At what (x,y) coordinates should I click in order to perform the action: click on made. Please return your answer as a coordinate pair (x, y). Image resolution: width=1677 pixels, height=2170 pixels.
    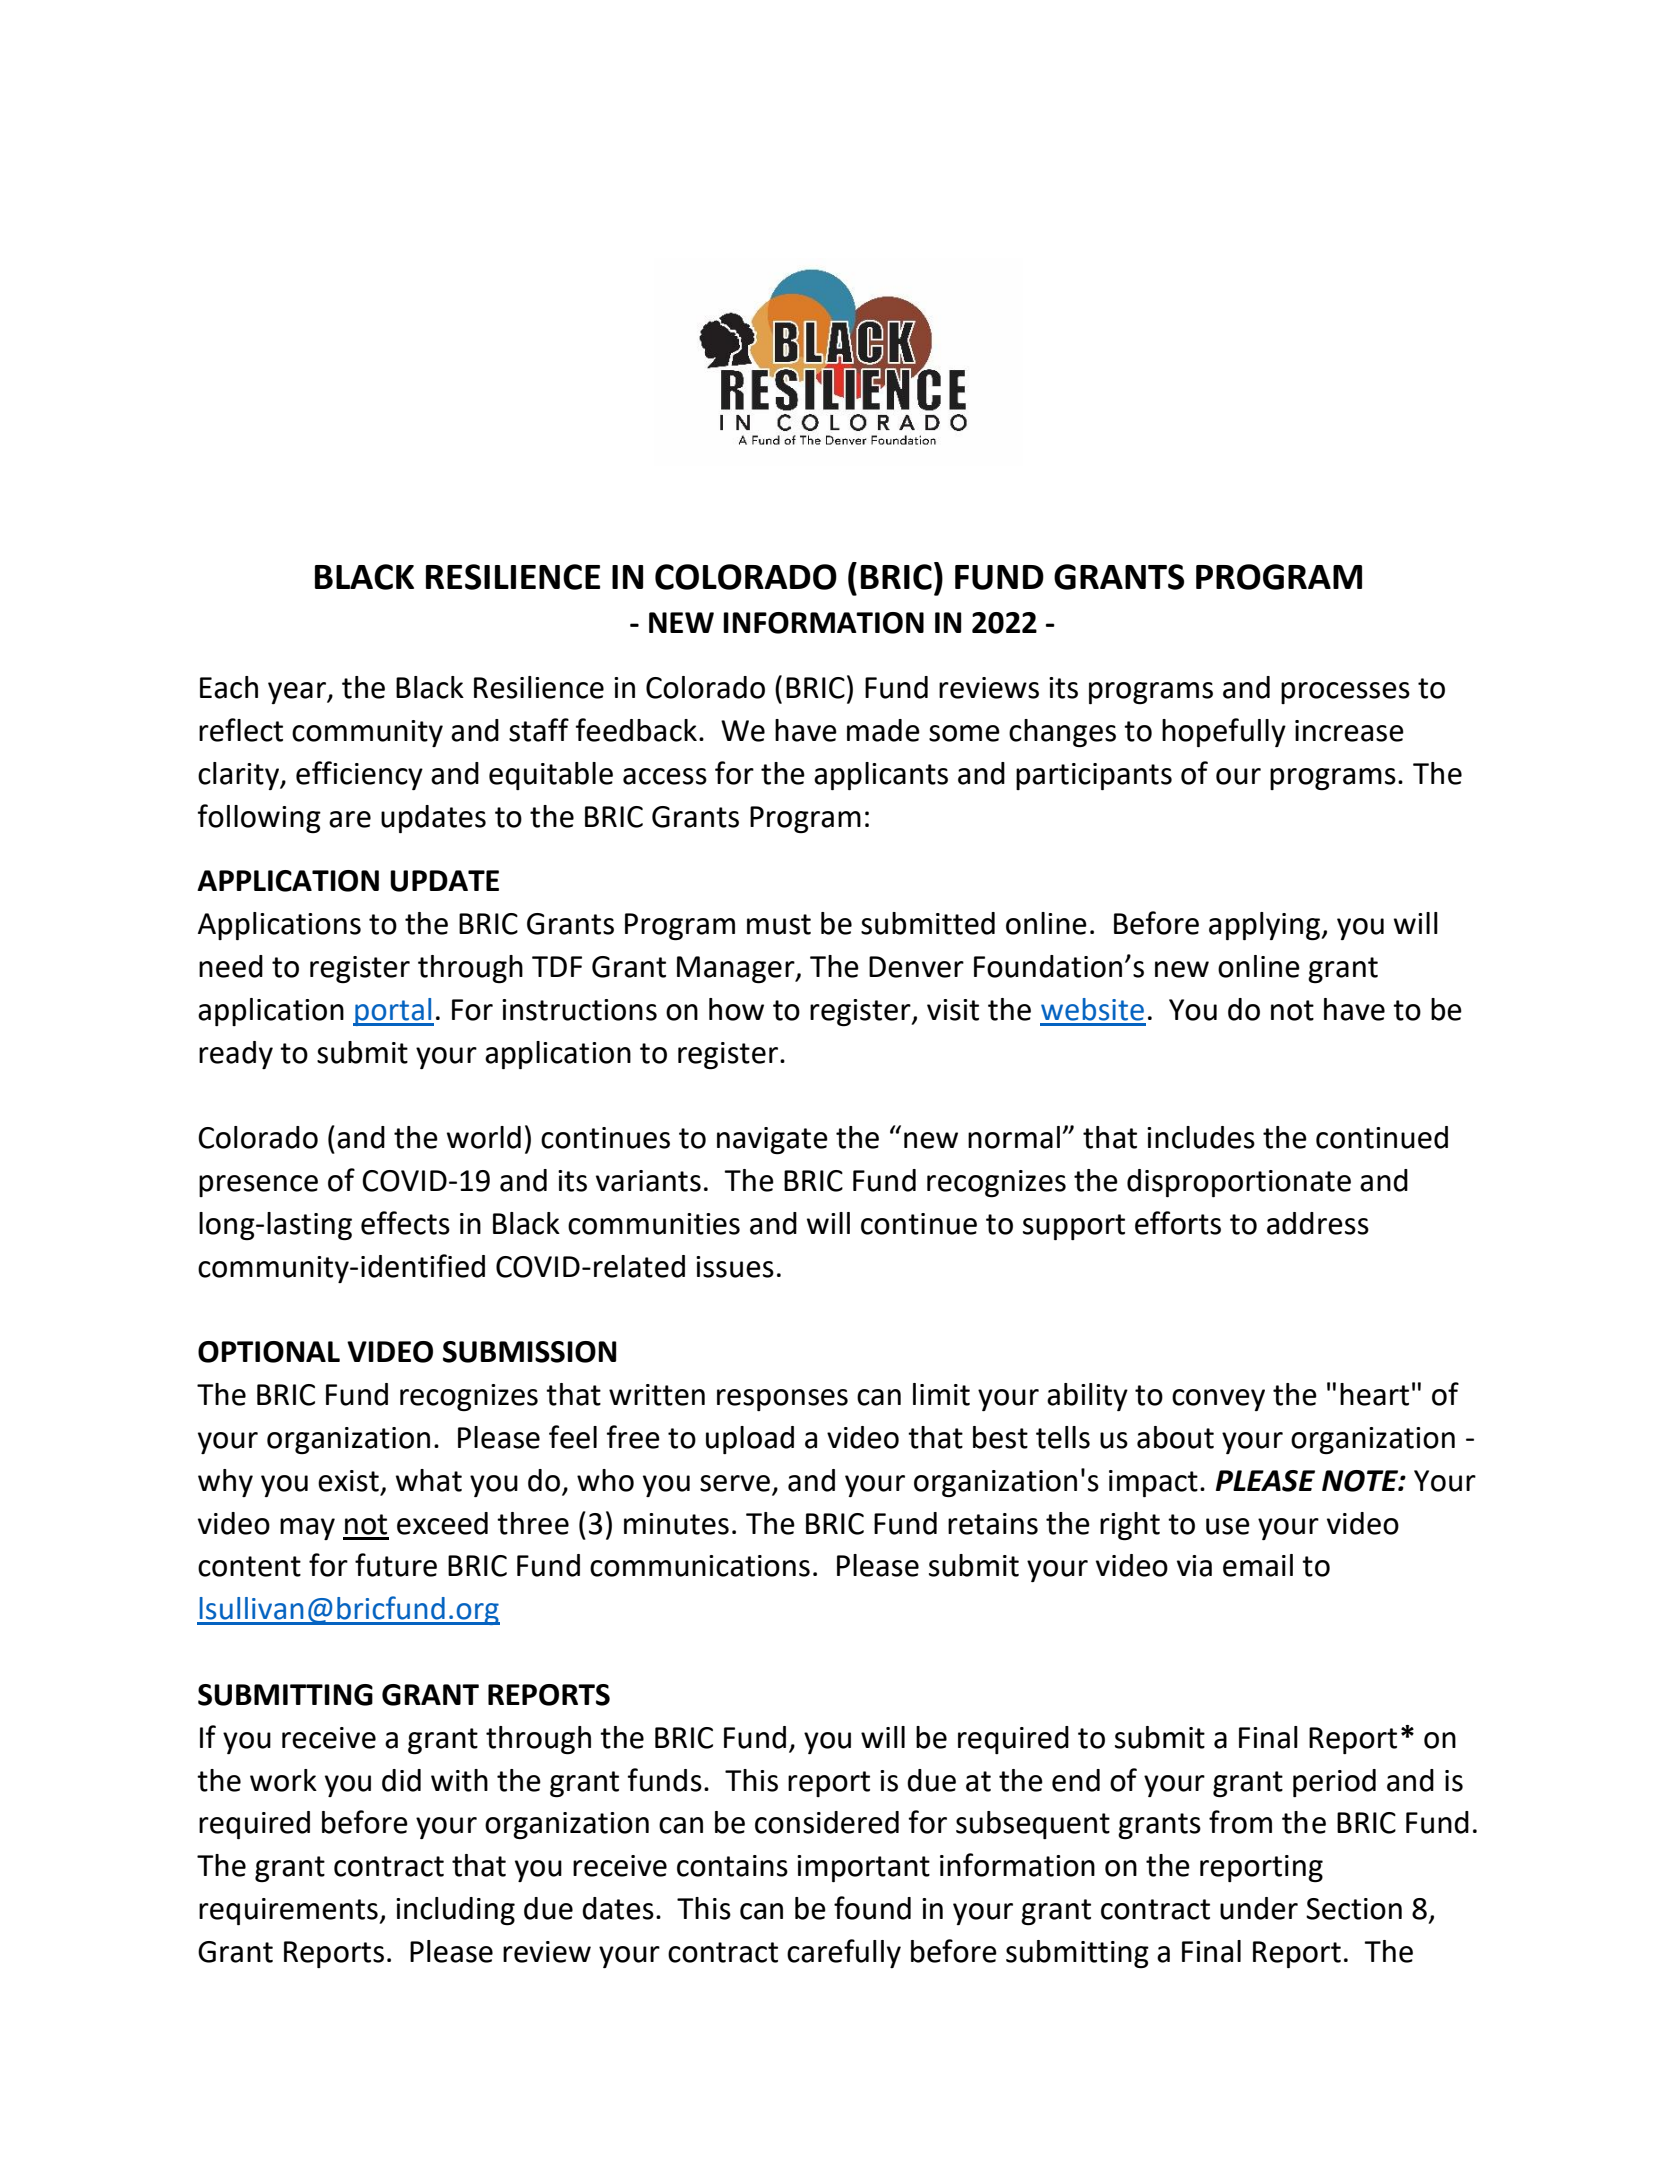
    Looking at the image, I should click on (883, 730).
